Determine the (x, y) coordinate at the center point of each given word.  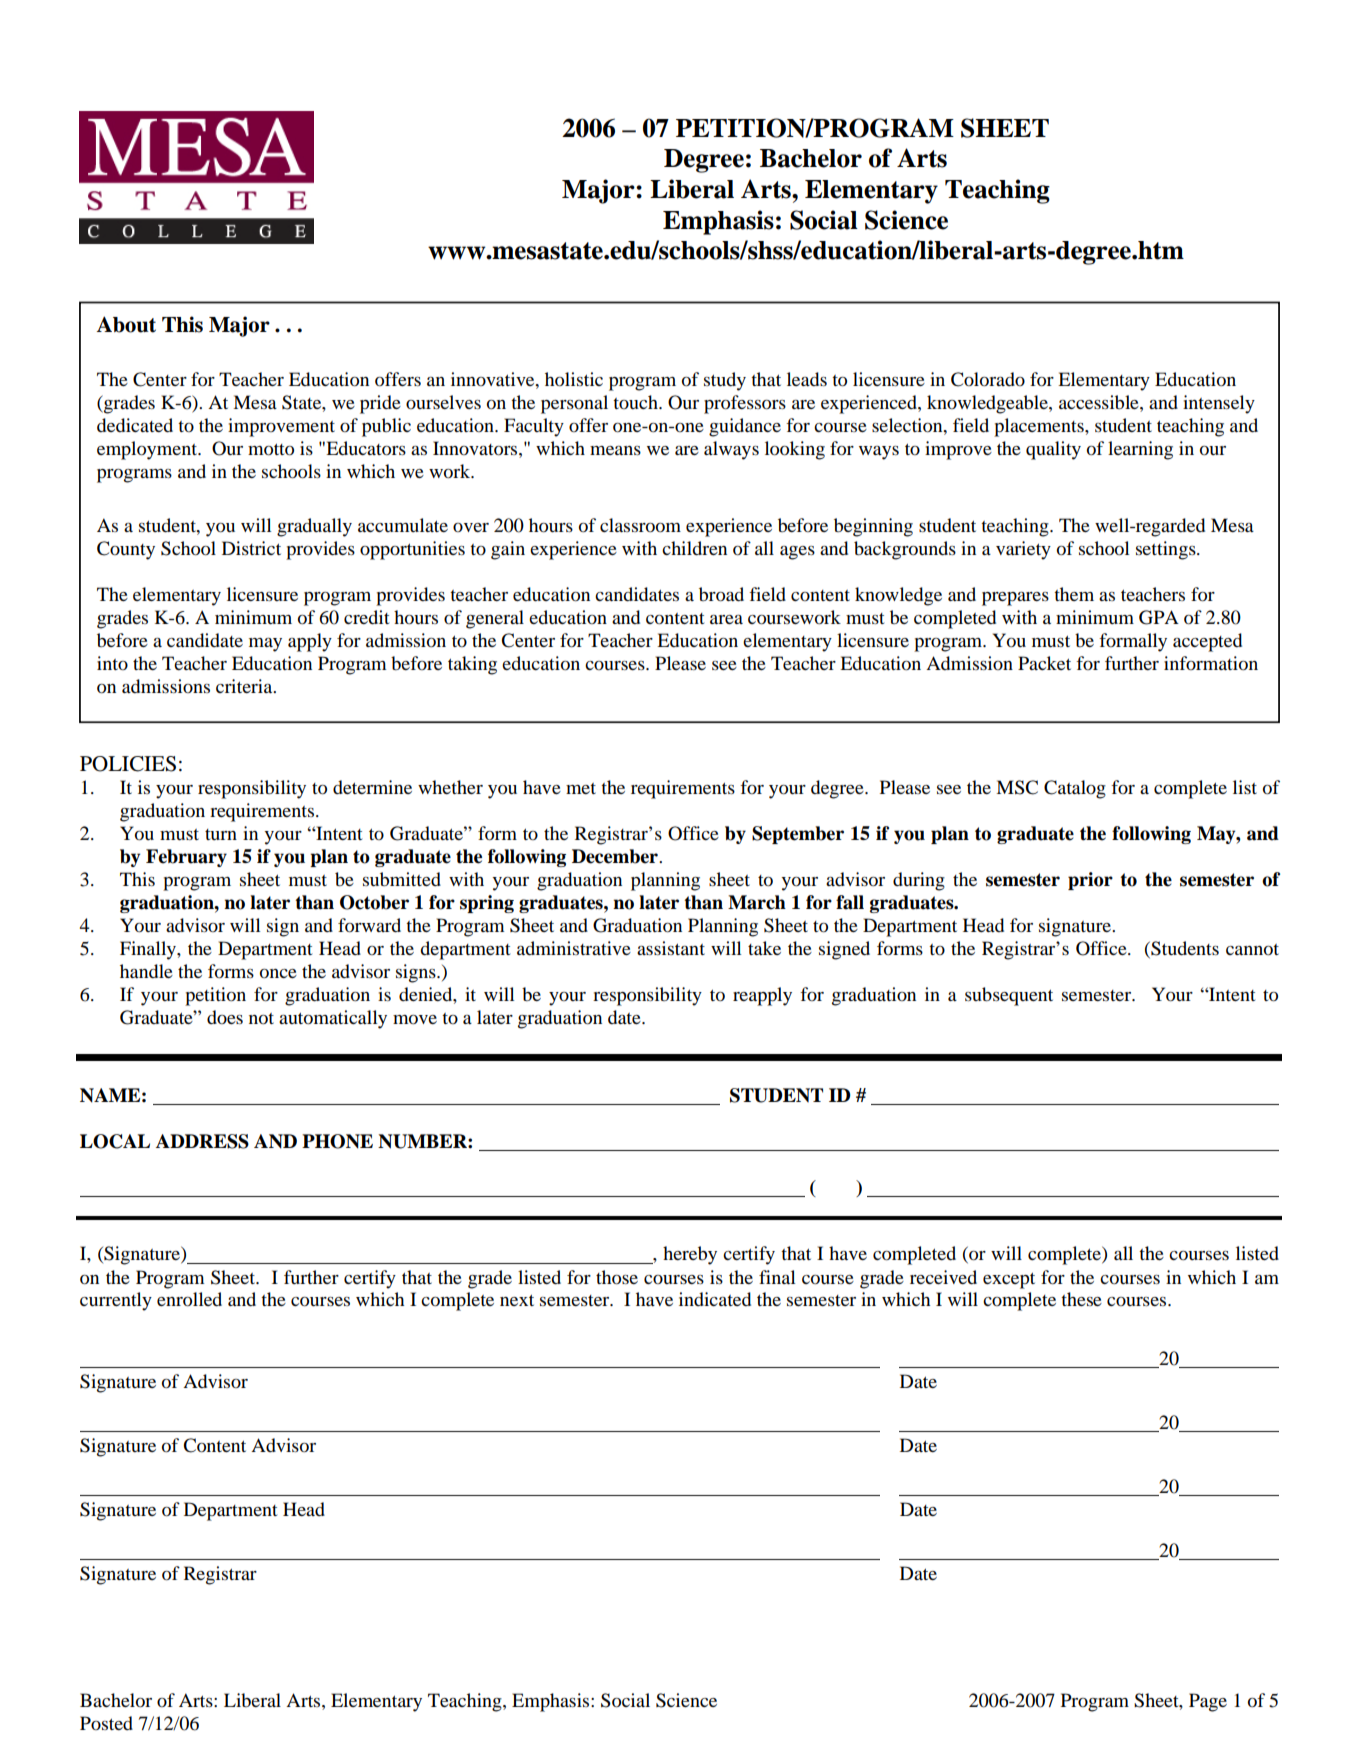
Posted (106, 1723)
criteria (245, 686)
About (126, 324)
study (725, 381)
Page (1208, 1702)
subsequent (1009, 996)
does (225, 1017)
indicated (715, 1299)
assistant (671, 948)
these (1081, 1299)
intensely (1219, 404)
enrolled (189, 1299)
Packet (1044, 663)
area (726, 619)
